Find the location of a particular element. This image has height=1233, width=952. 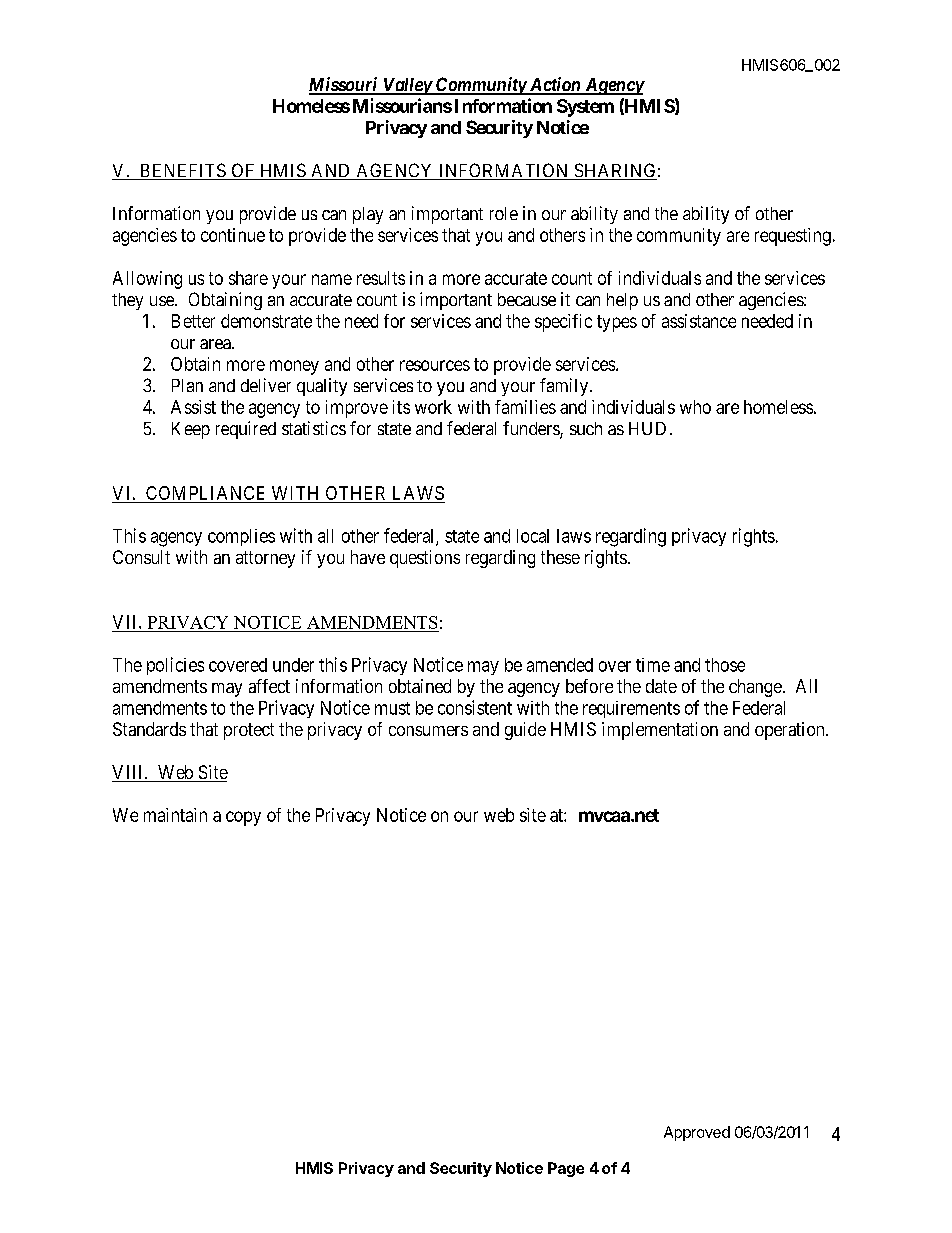

System is located at coordinates (585, 108).
